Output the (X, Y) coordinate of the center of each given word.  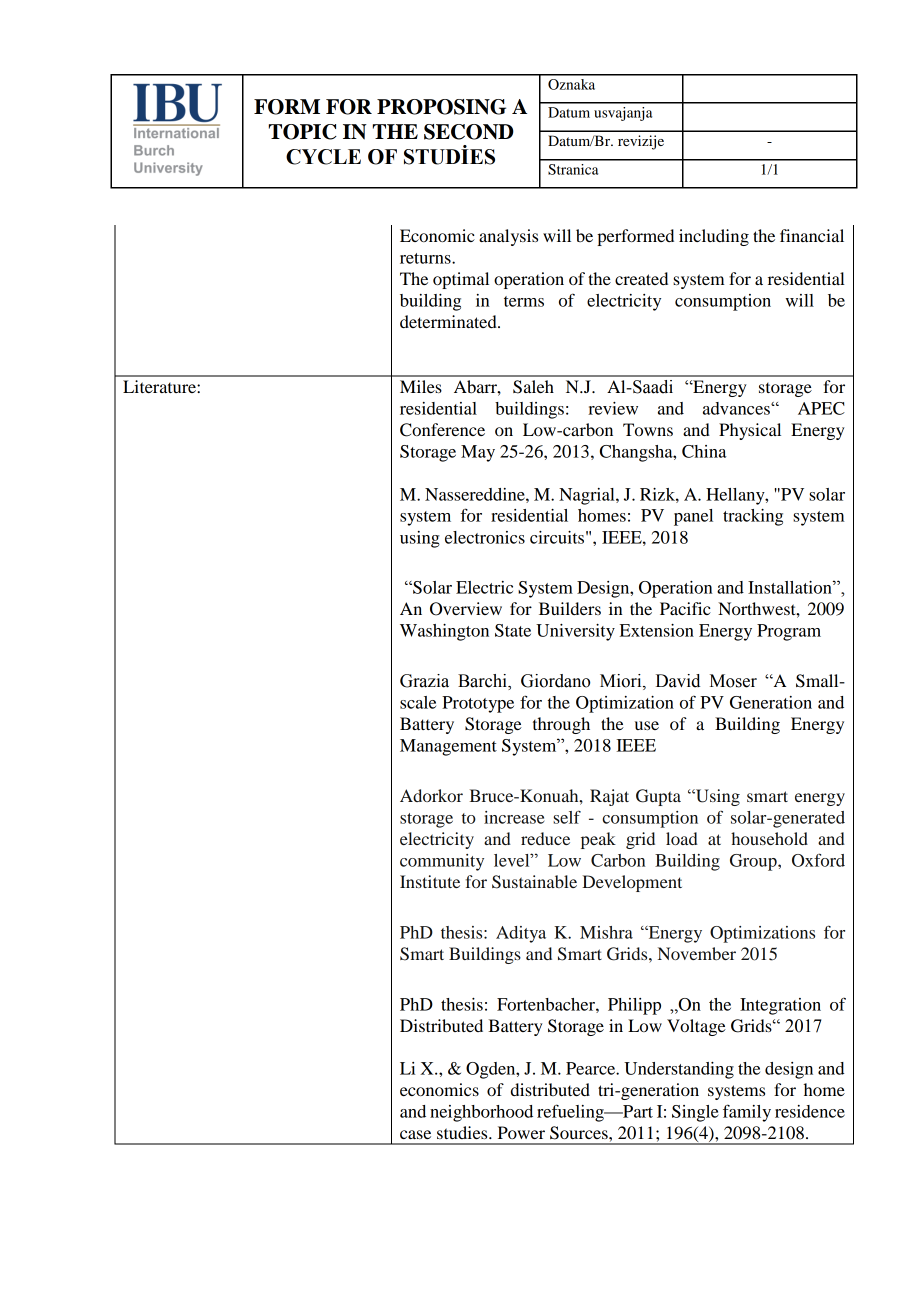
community (442, 862)
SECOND (469, 132)
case (415, 1134)
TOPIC (303, 132)
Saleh (533, 387)
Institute (430, 881)
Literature (160, 386)
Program (789, 632)
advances (737, 408)
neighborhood (481, 1113)
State (513, 630)
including (714, 237)
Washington (444, 632)
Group (754, 862)
